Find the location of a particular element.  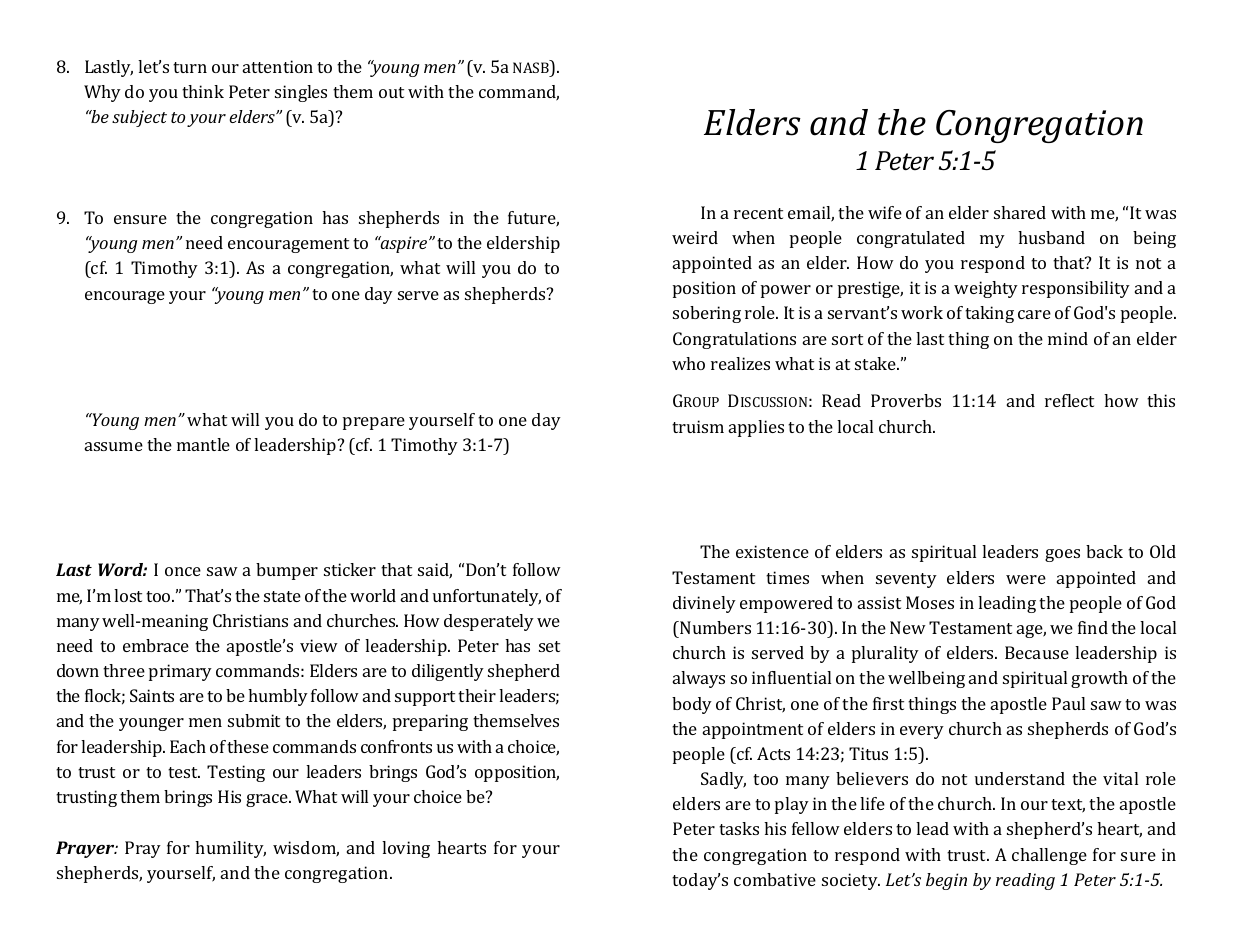

find is located at coordinates (1093, 627).
